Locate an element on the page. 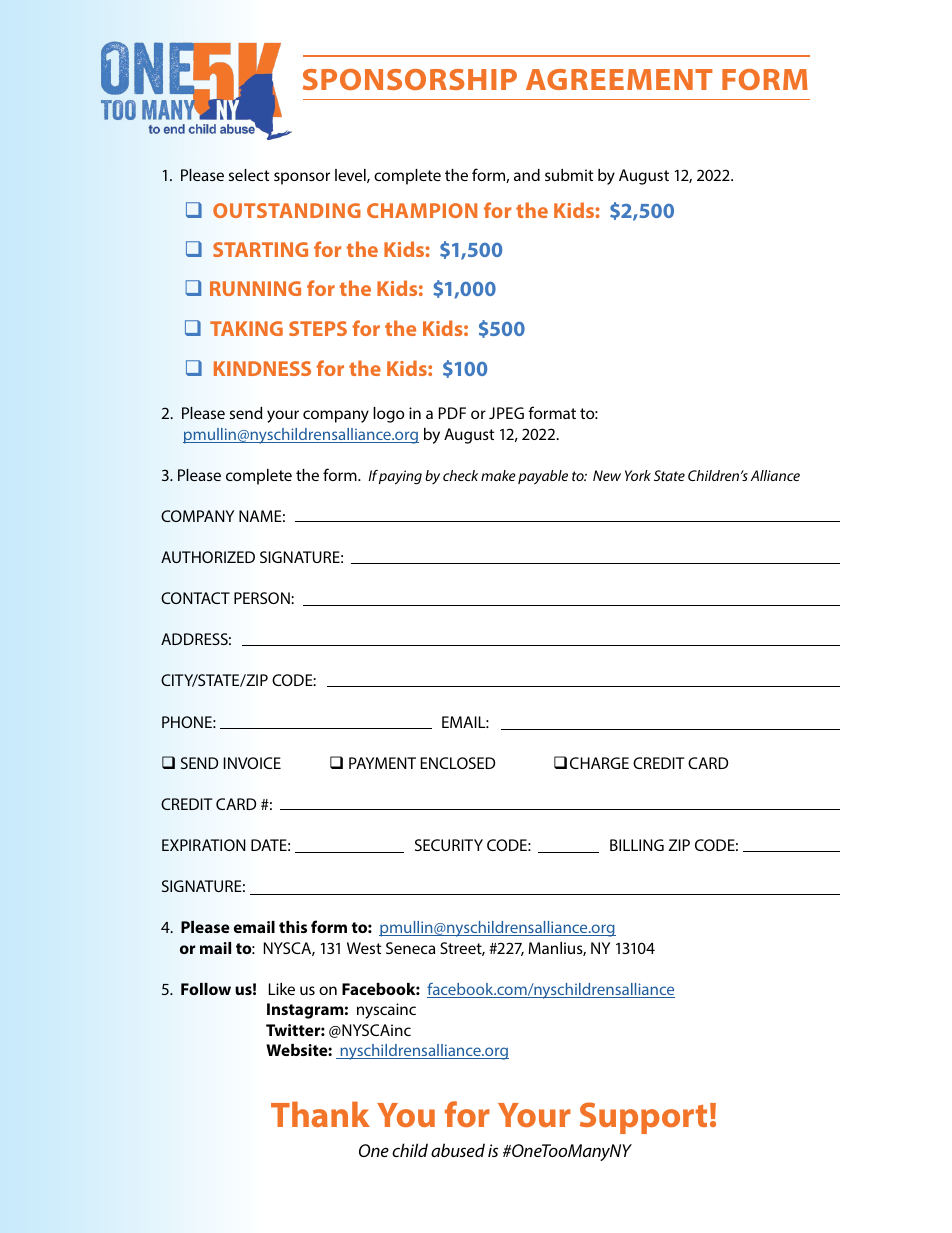 Image resolution: width=952 pixels, height=1233 pixels. Support is located at coordinates (643, 1118).
